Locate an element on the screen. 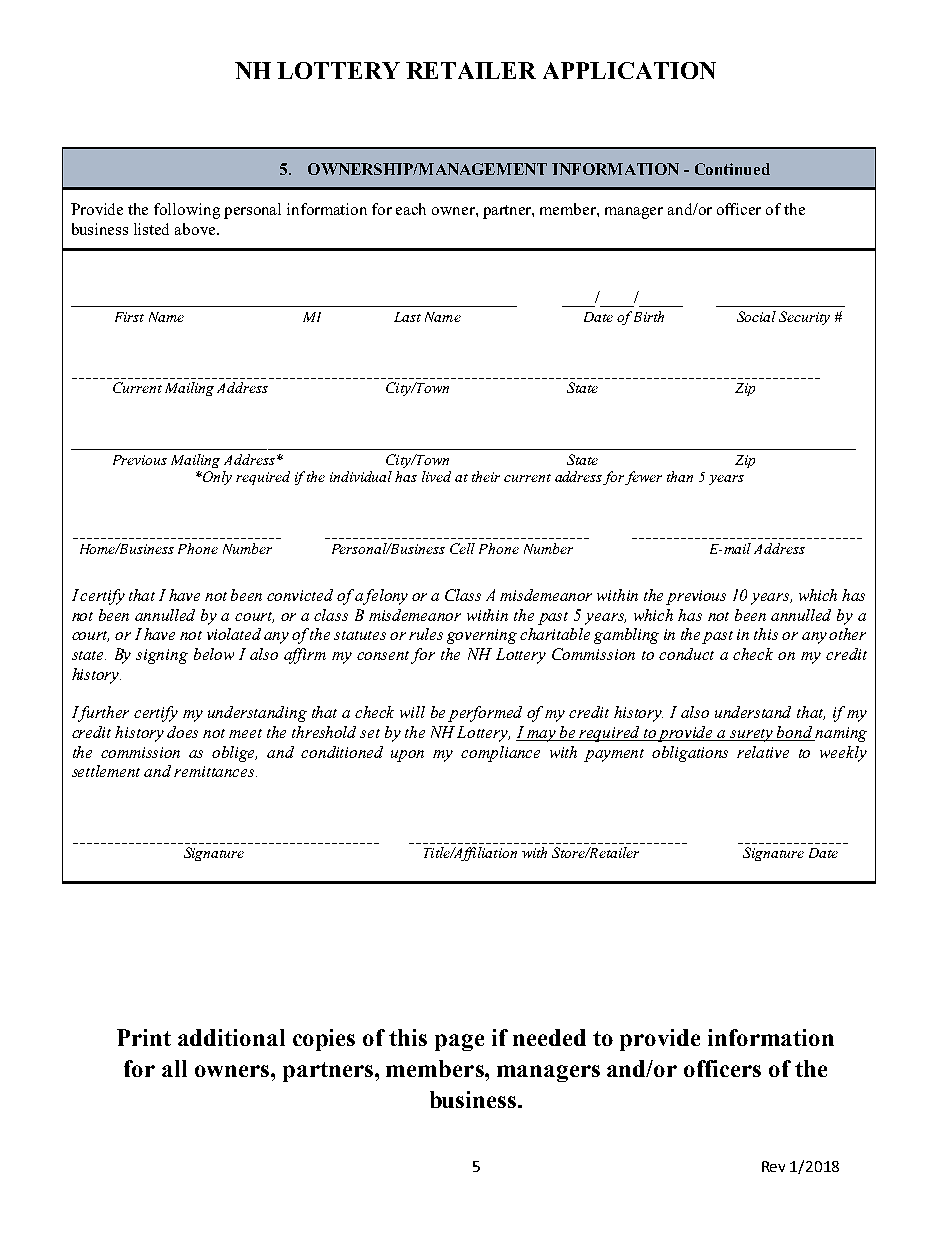 The height and width of the screenshot is (1233, 952). conduct is located at coordinates (686, 654).
